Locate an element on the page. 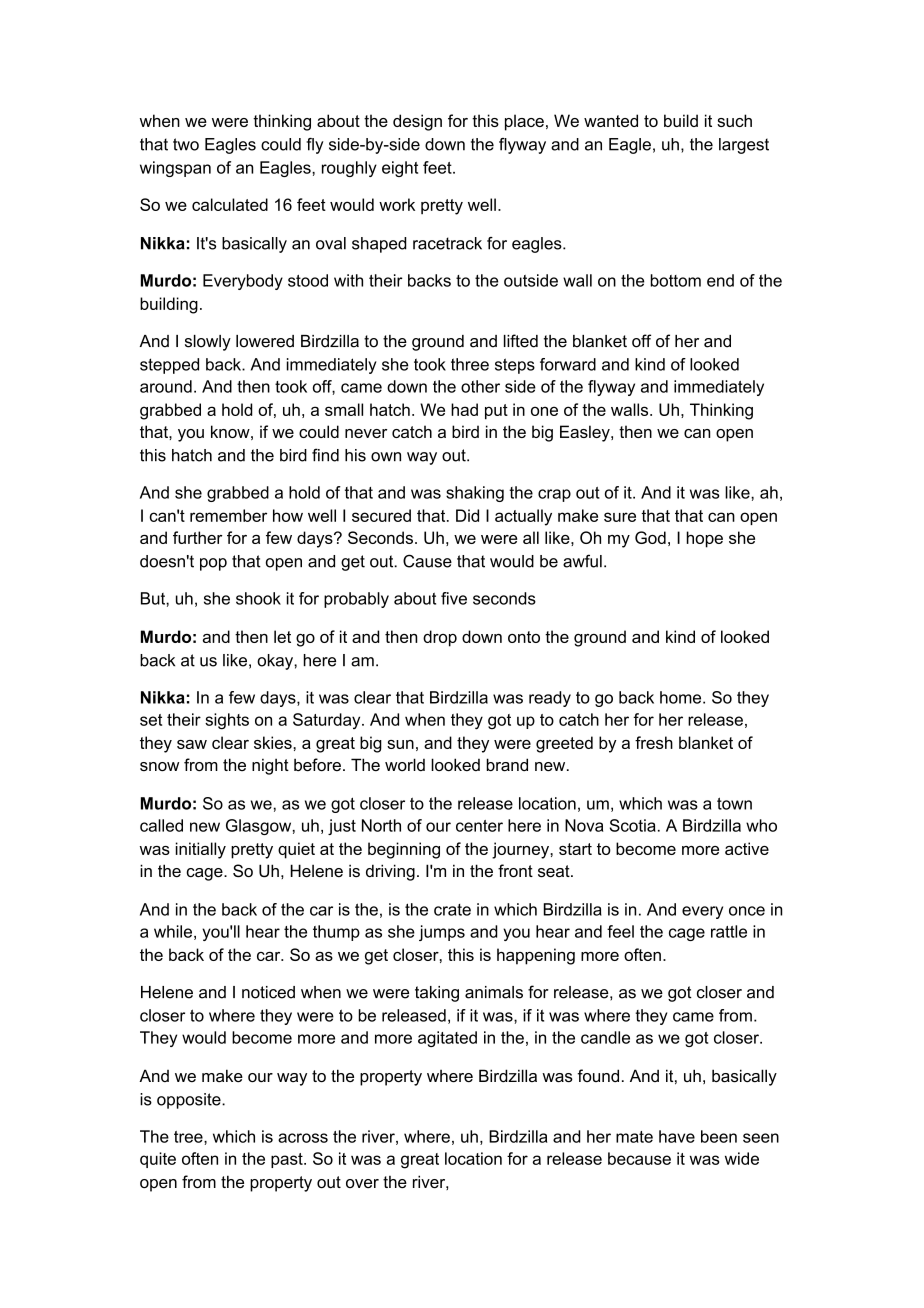 The image size is (924, 1308). two is located at coordinates (186, 144).
